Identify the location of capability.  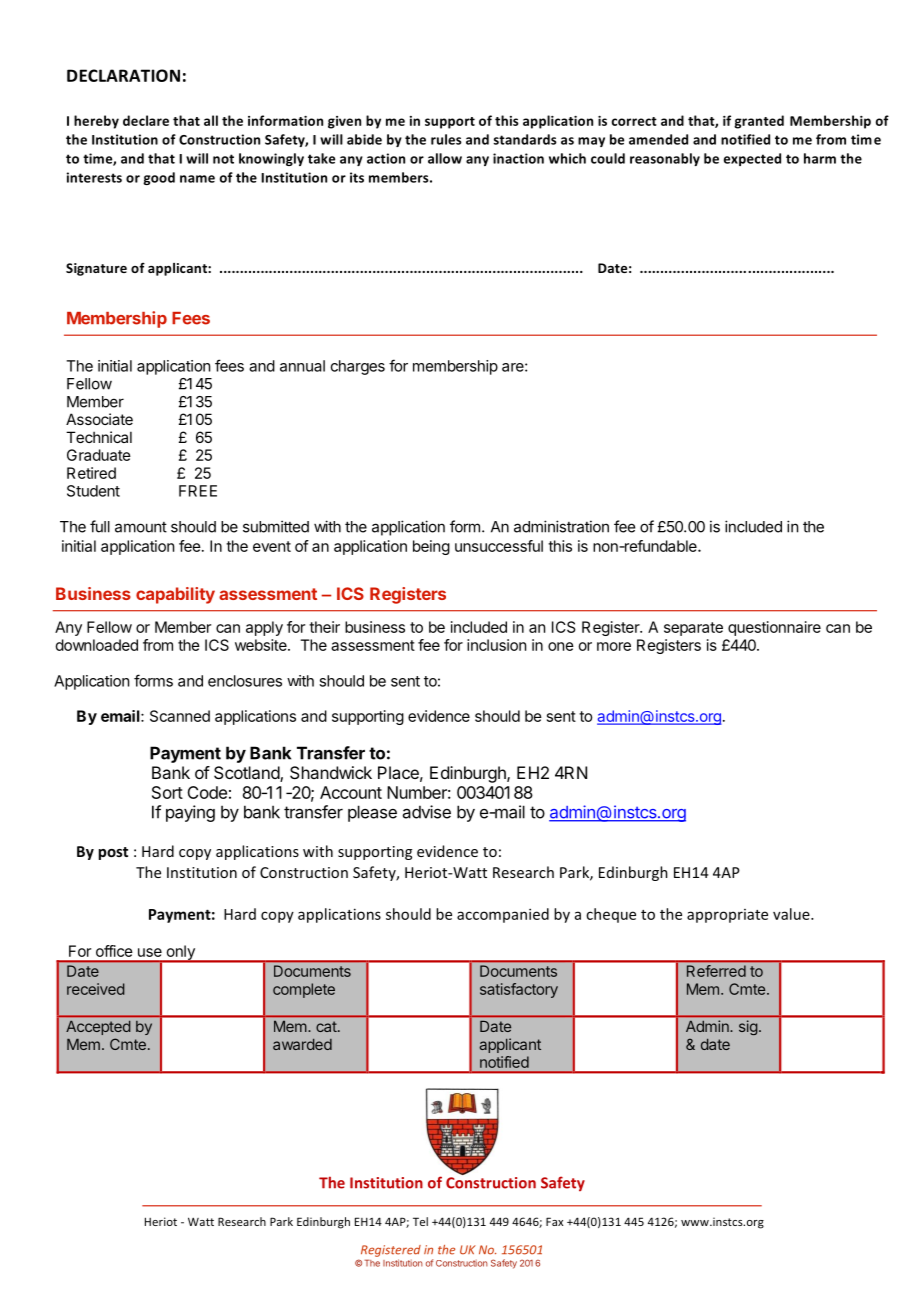
(175, 595).
